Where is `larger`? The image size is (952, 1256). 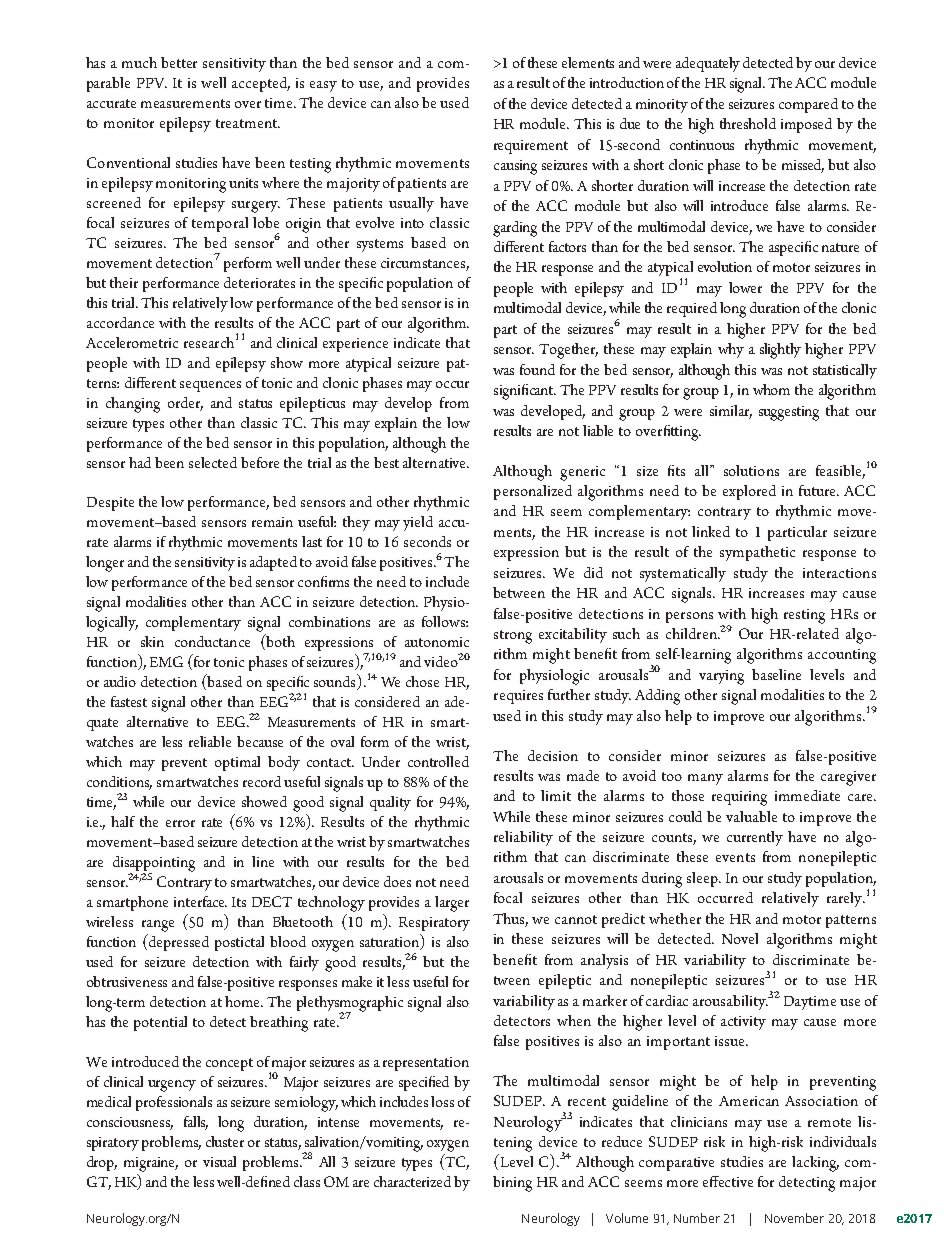 larger is located at coordinates (452, 904).
